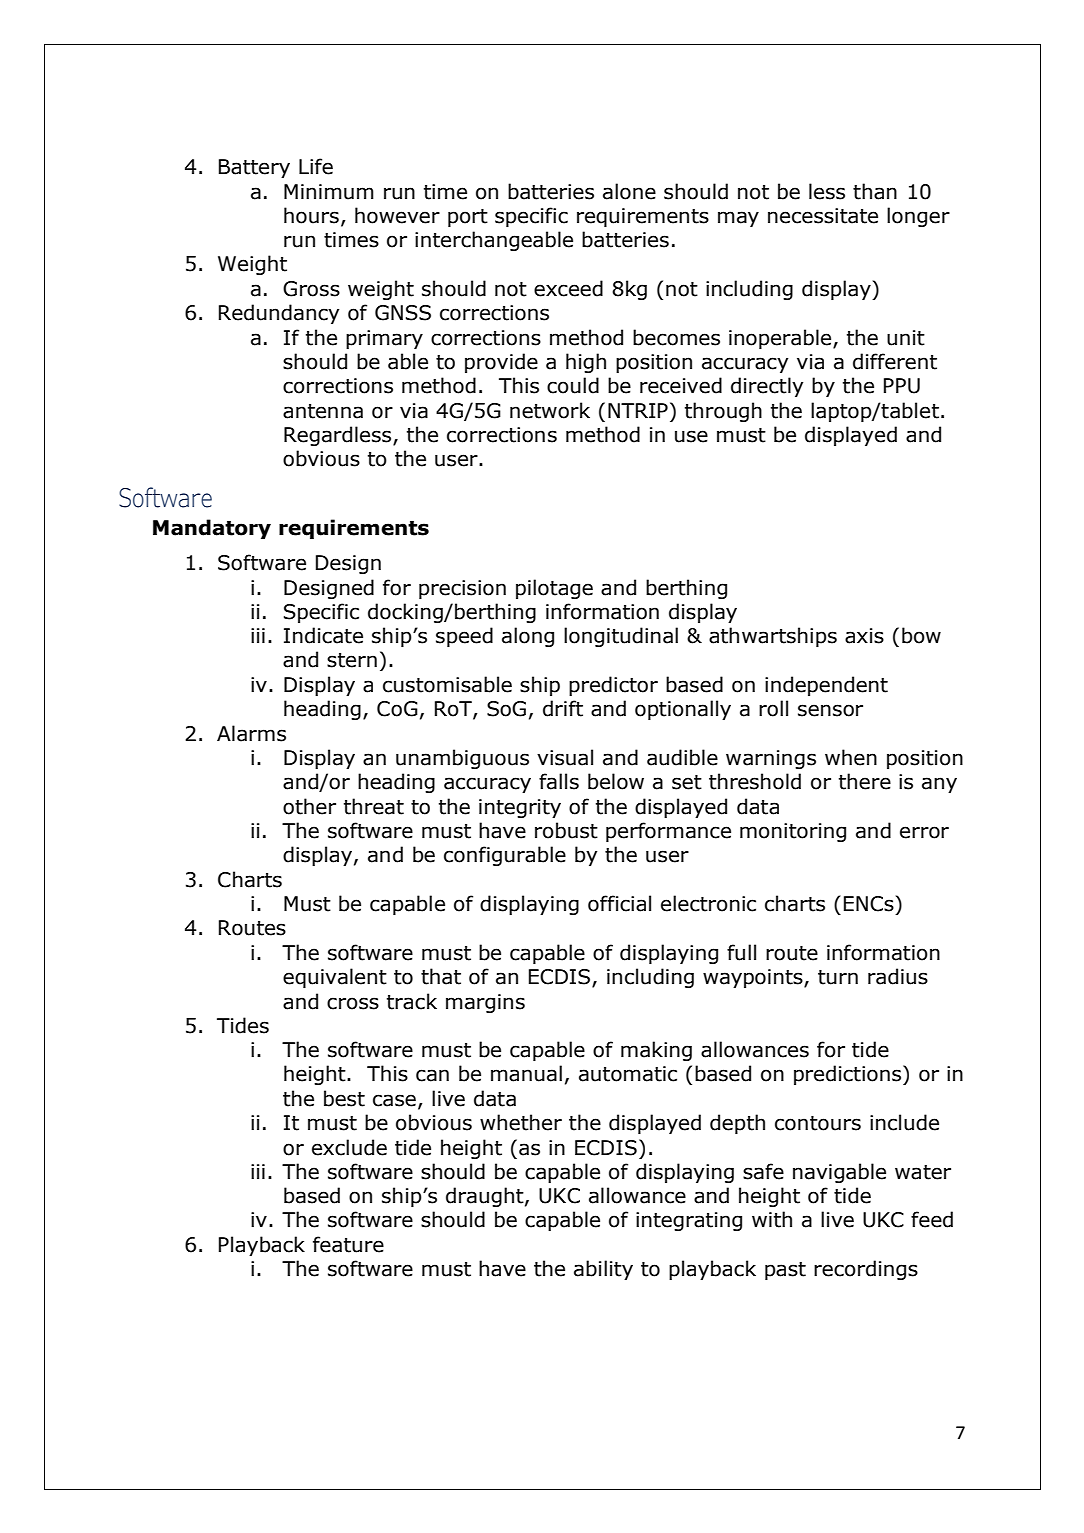  Describe the element at coordinates (875, 191) in the page. I see `than` at that location.
